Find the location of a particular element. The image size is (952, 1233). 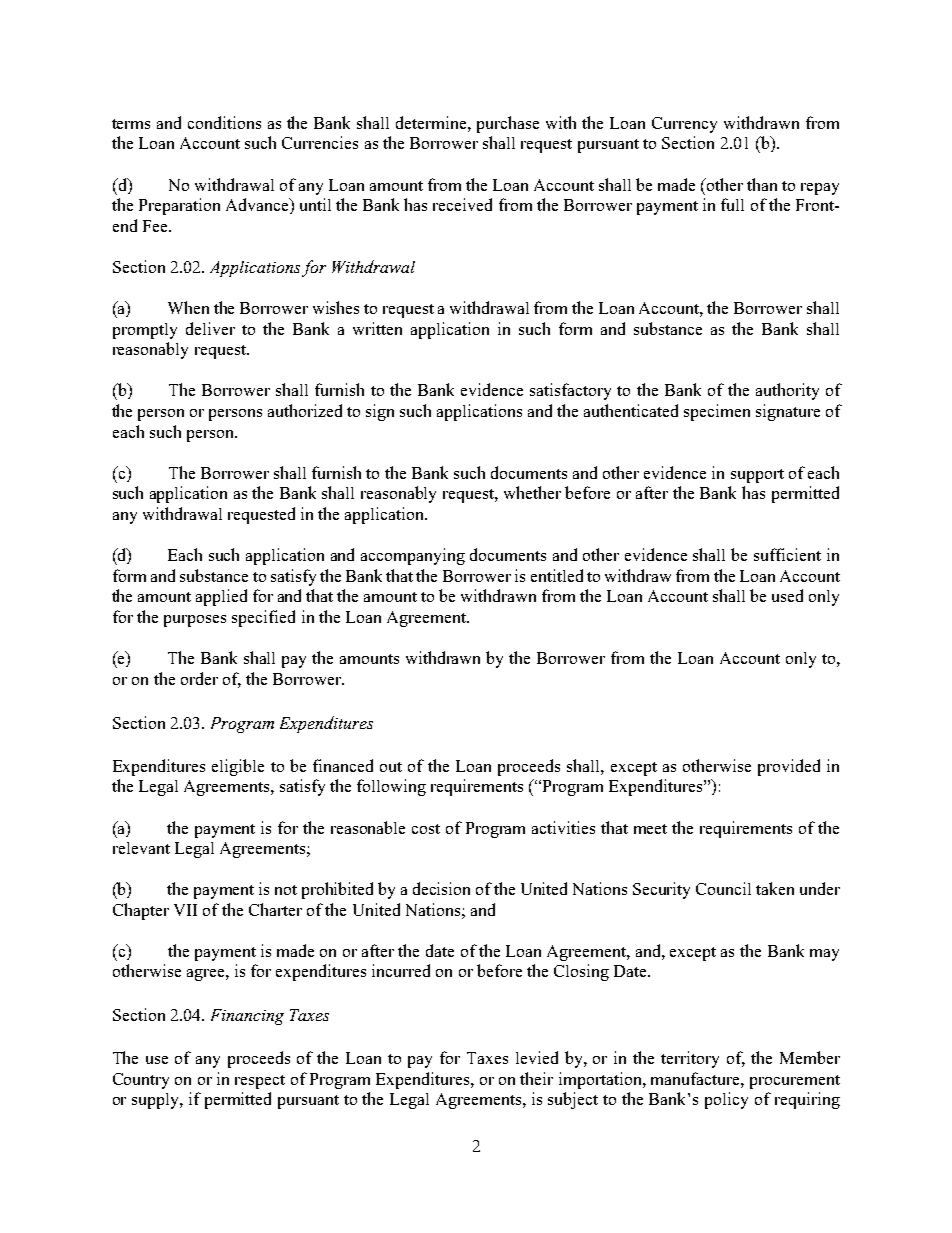

respect is located at coordinates (260, 1082).
